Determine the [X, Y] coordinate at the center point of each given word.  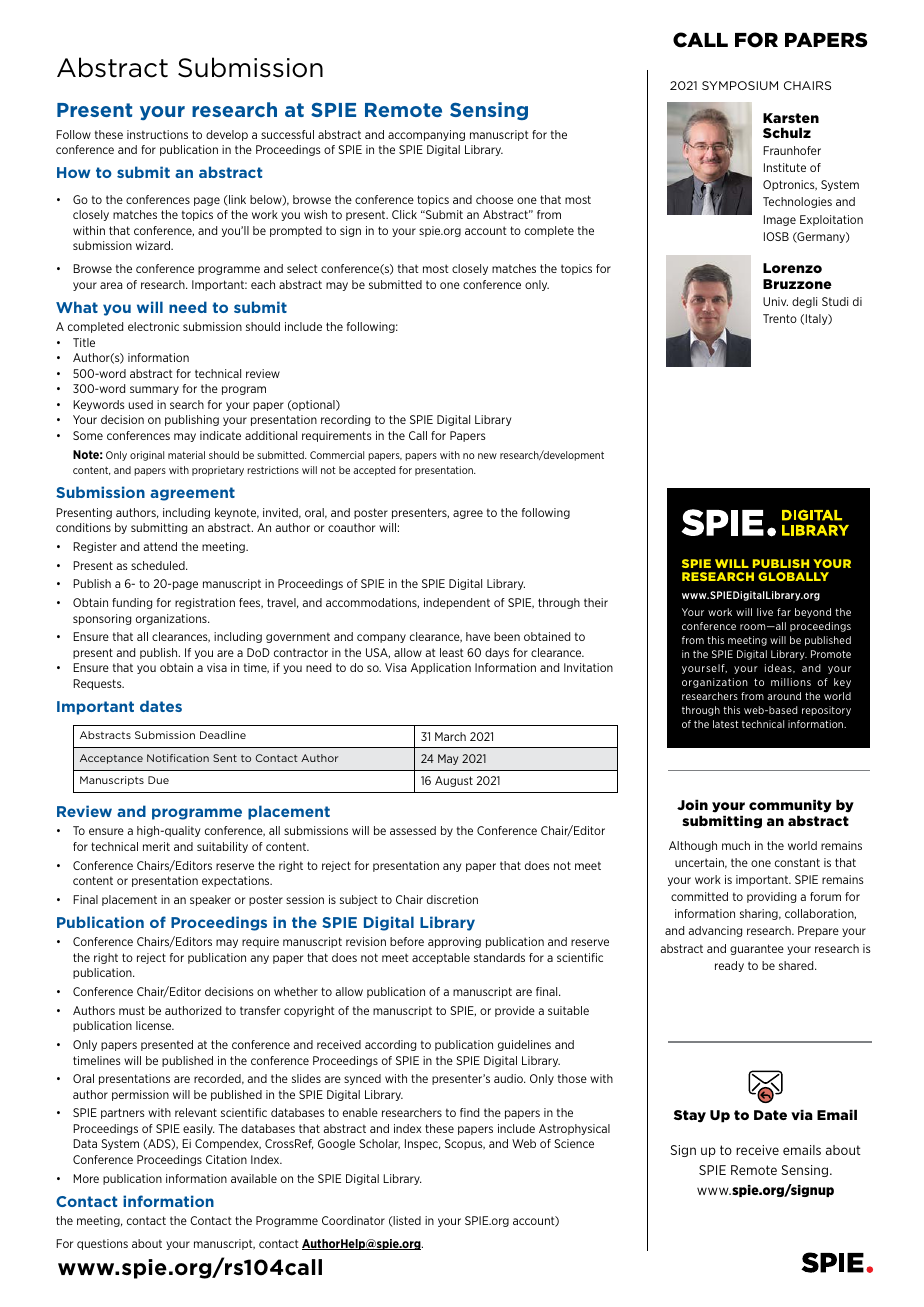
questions [102, 1244]
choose [494, 199]
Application [441, 668]
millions [791, 682]
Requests [98, 684]
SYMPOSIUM [740, 85]
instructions [157, 134]
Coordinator [353, 1220]
